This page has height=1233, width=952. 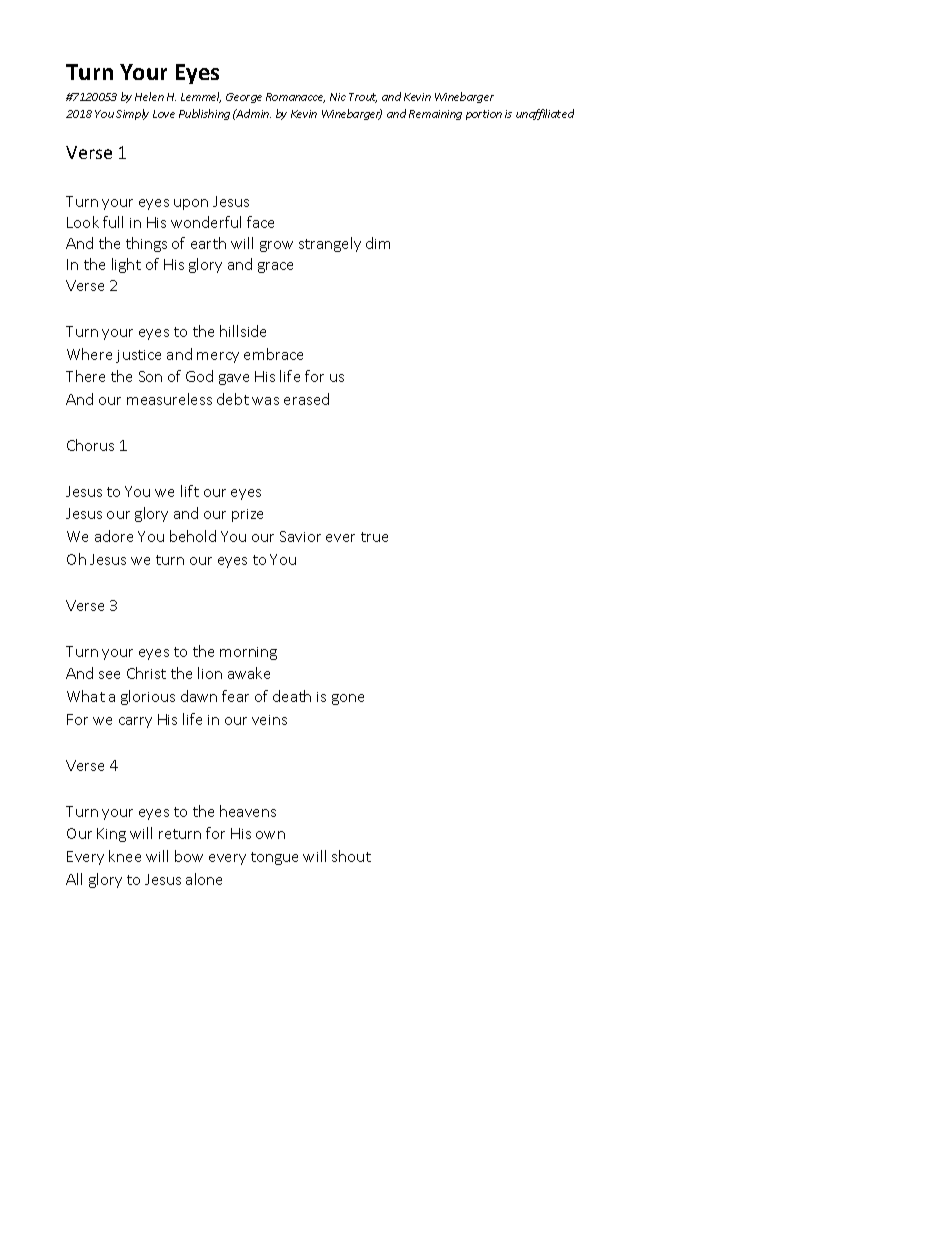 I want to click on knee, so click(x=125, y=856).
